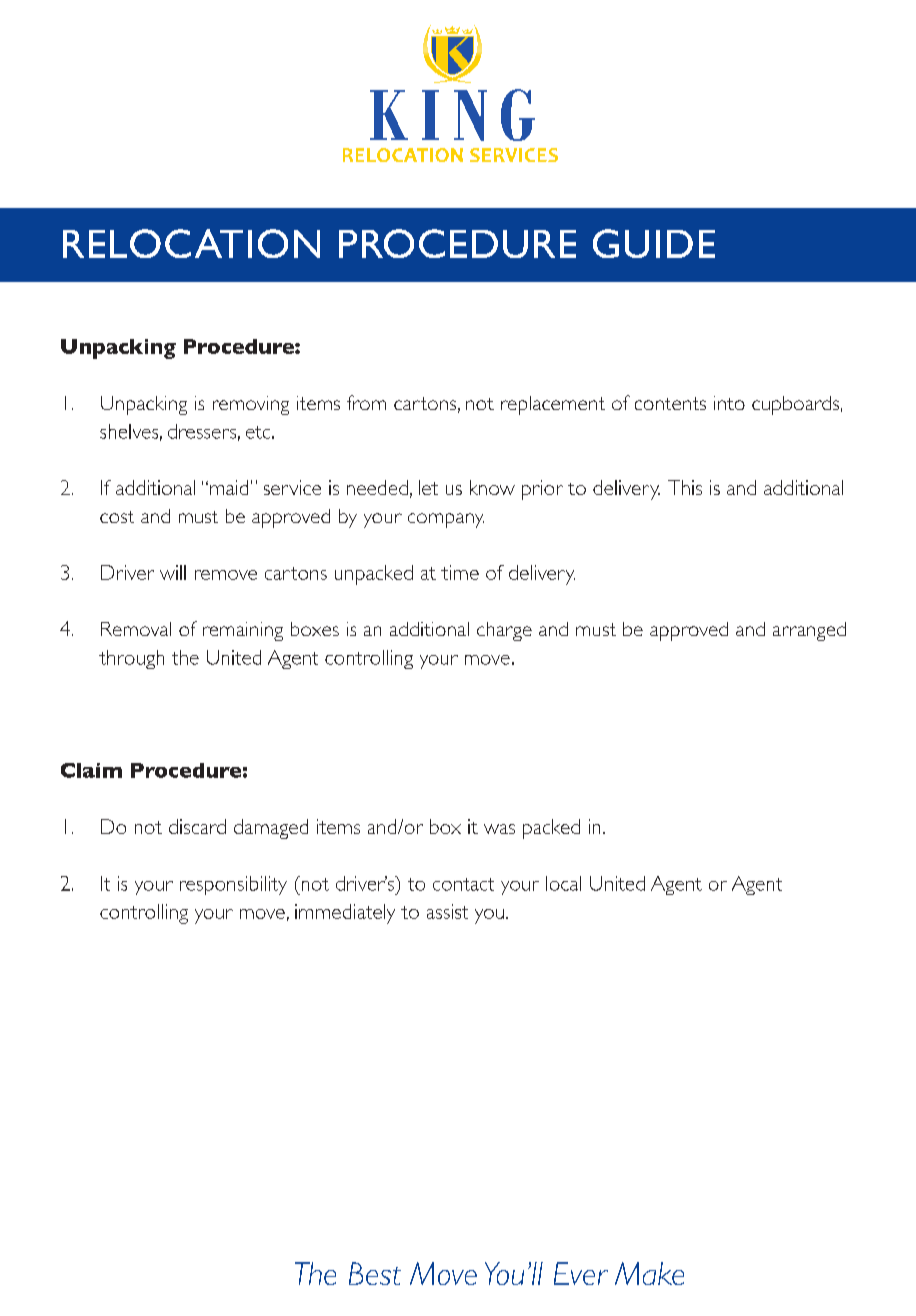  Describe the element at coordinates (375, 1273) in the image. I see `Best` at that location.
